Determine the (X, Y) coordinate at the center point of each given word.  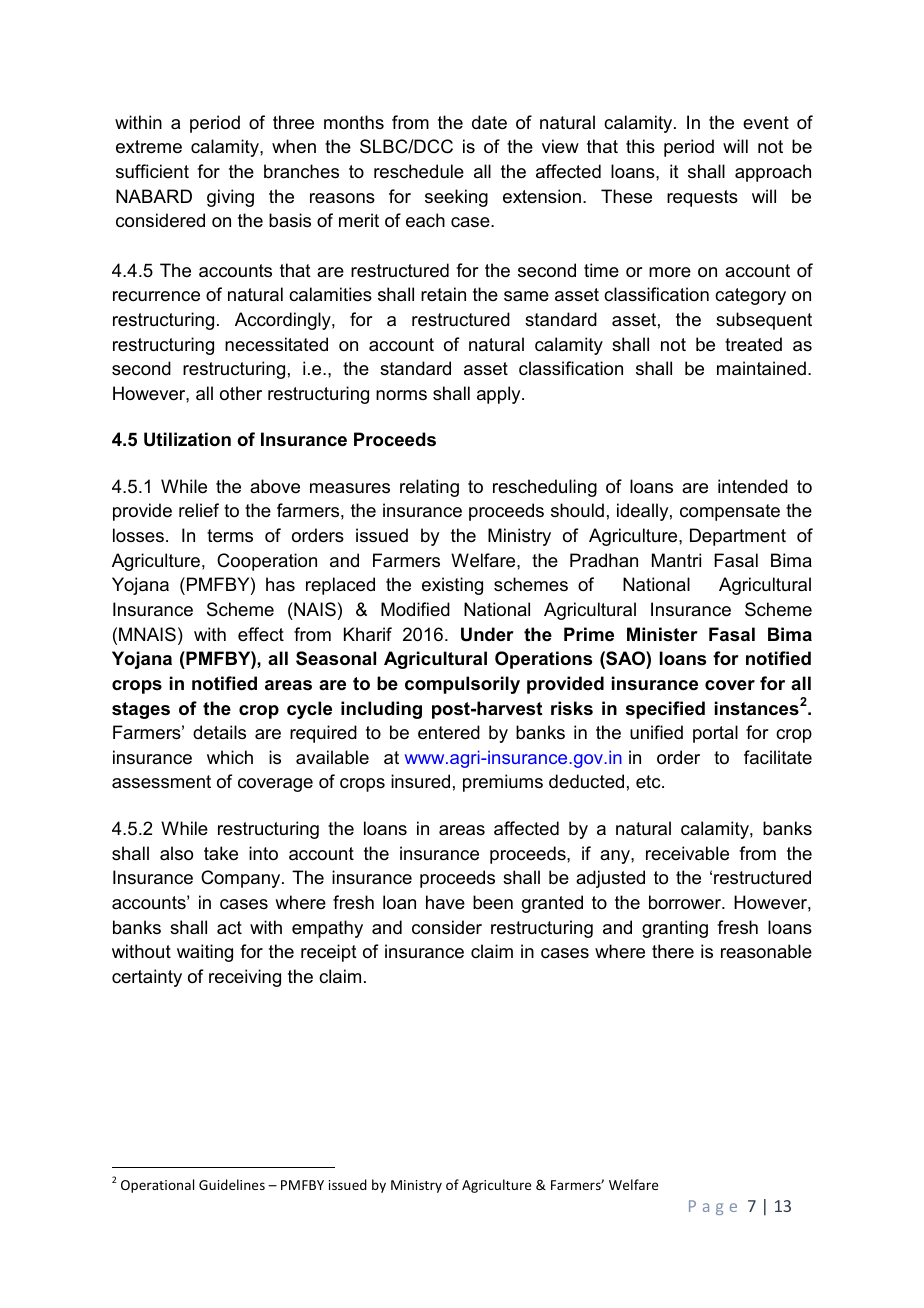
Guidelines (232, 1184)
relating (429, 488)
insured (420, 781)
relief (199, 510)
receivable (687, 853)
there (673, 951)
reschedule (419, 171)
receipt (329, 953)
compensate (730, 512)
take (221, 853)
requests (702, 198)
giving (230, 198)
